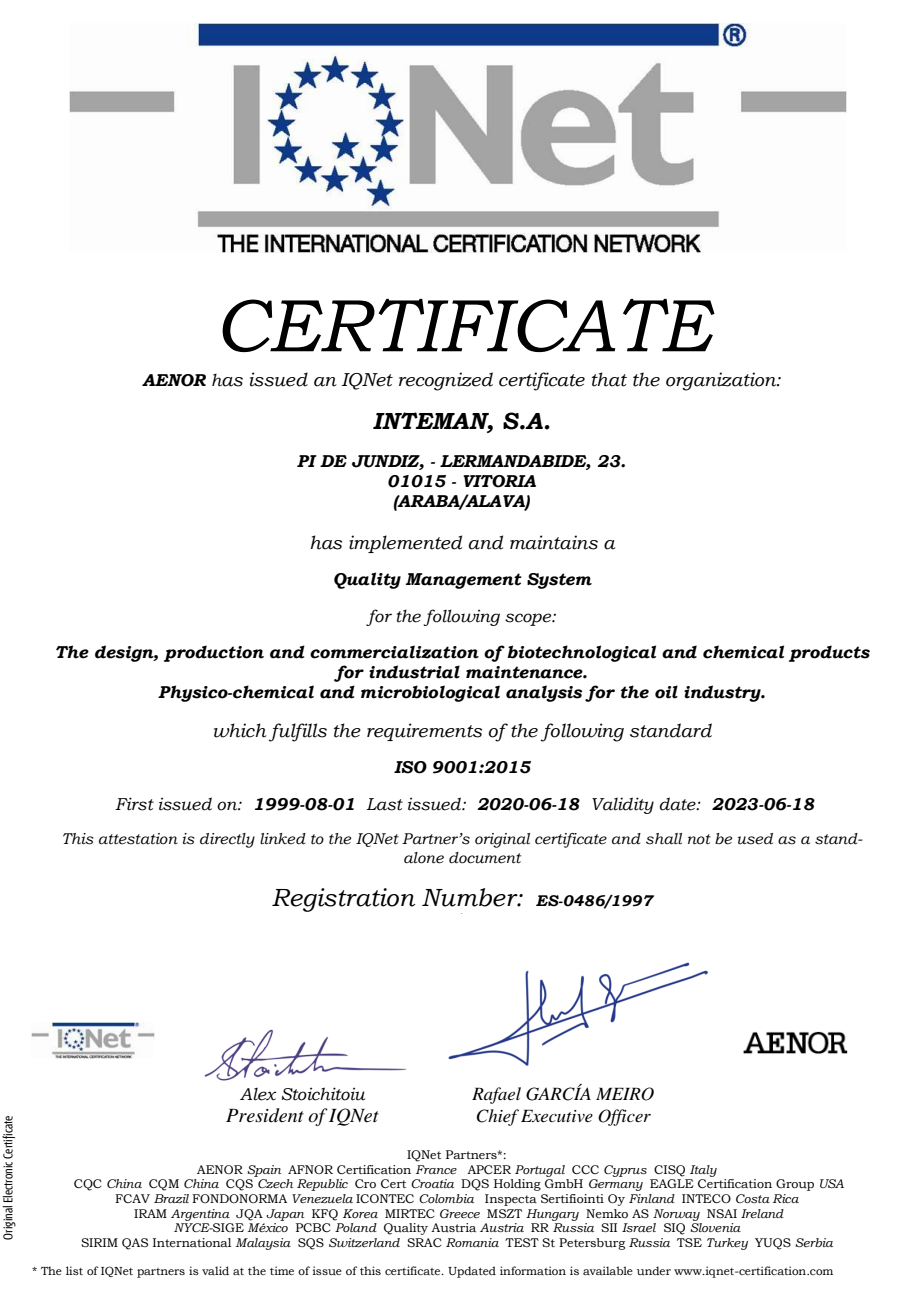 Image resolution: width=924 pixels, height=1308 pixels. What do you see at coordinates (609, 379) in the screenshot?
I see `that` at bounding box center [609, 379].
